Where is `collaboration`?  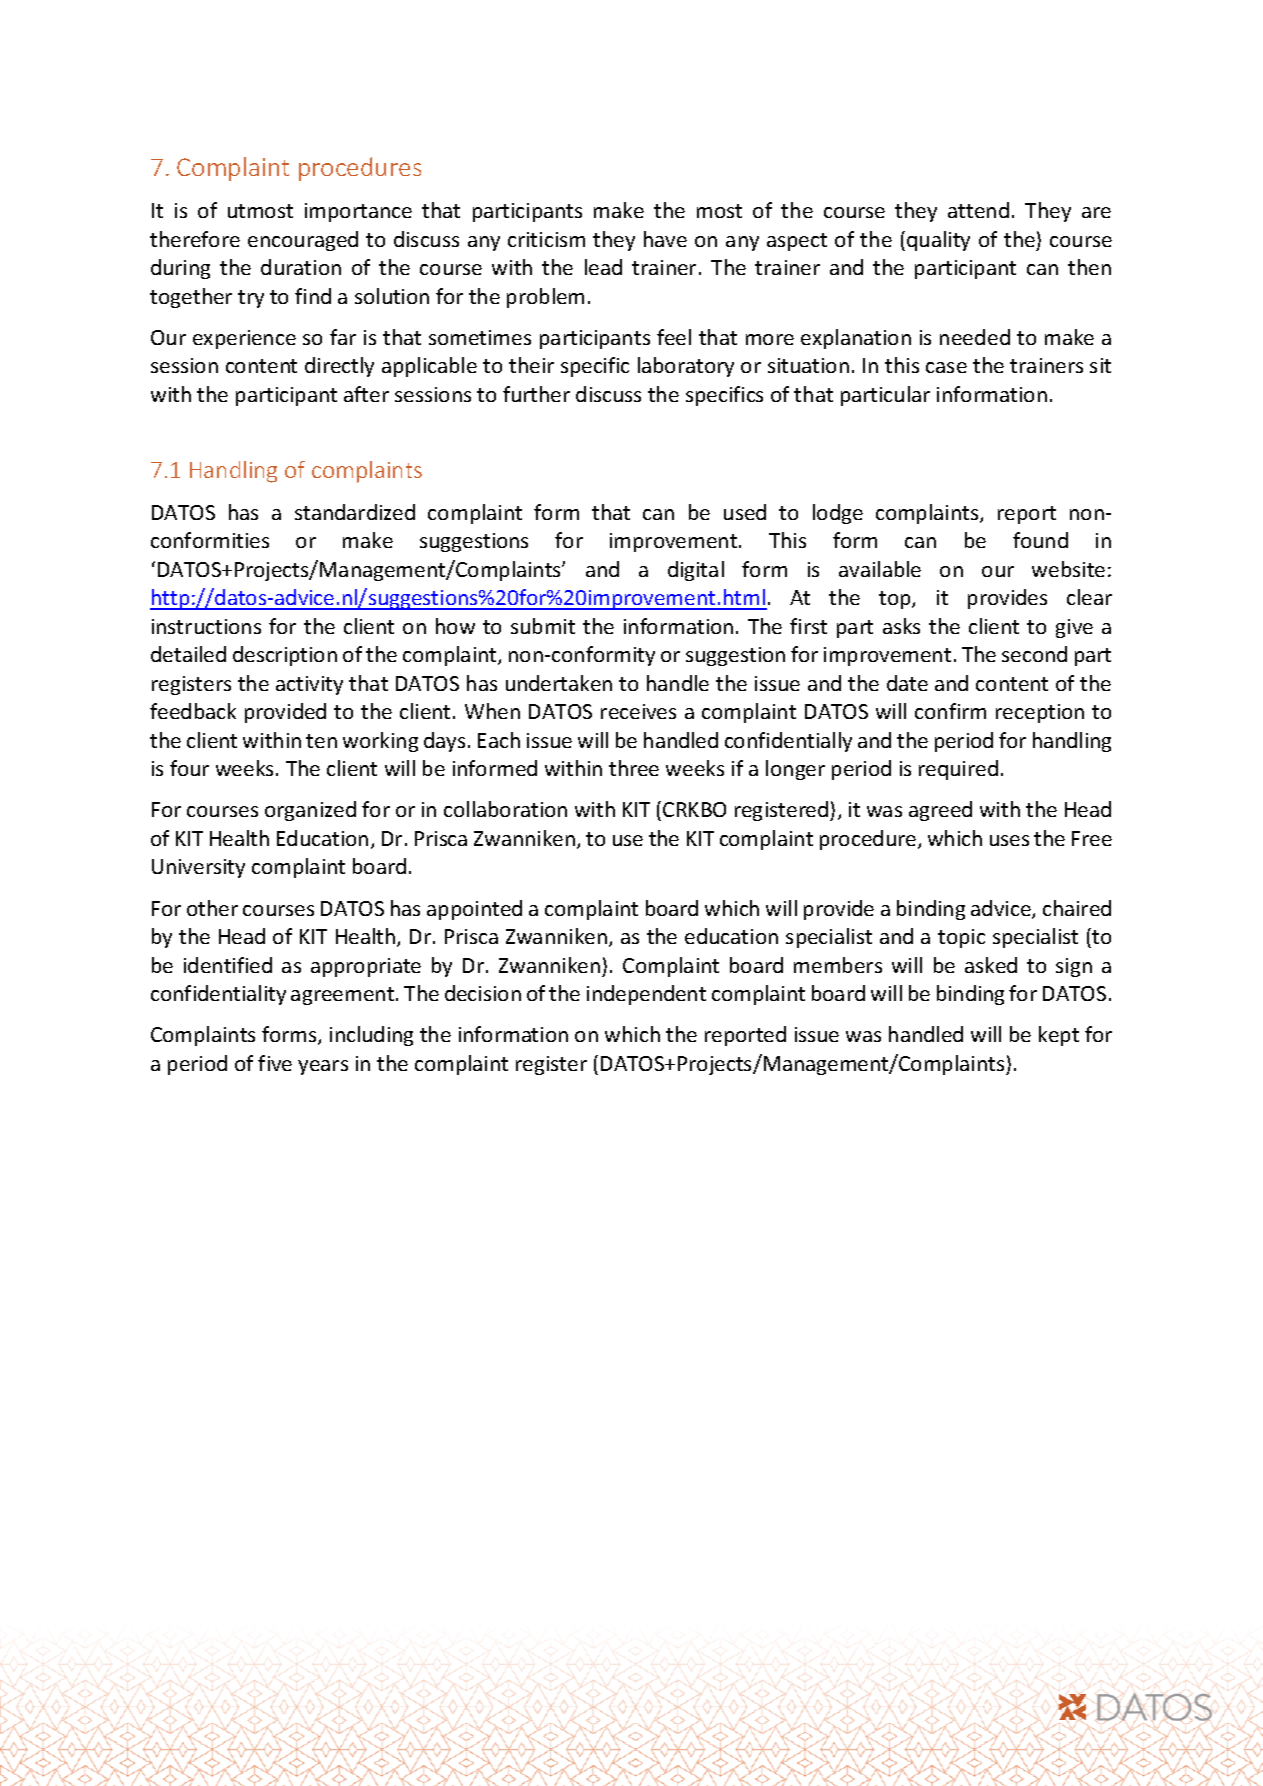
collaboration is located at coordinates (505, 809).
